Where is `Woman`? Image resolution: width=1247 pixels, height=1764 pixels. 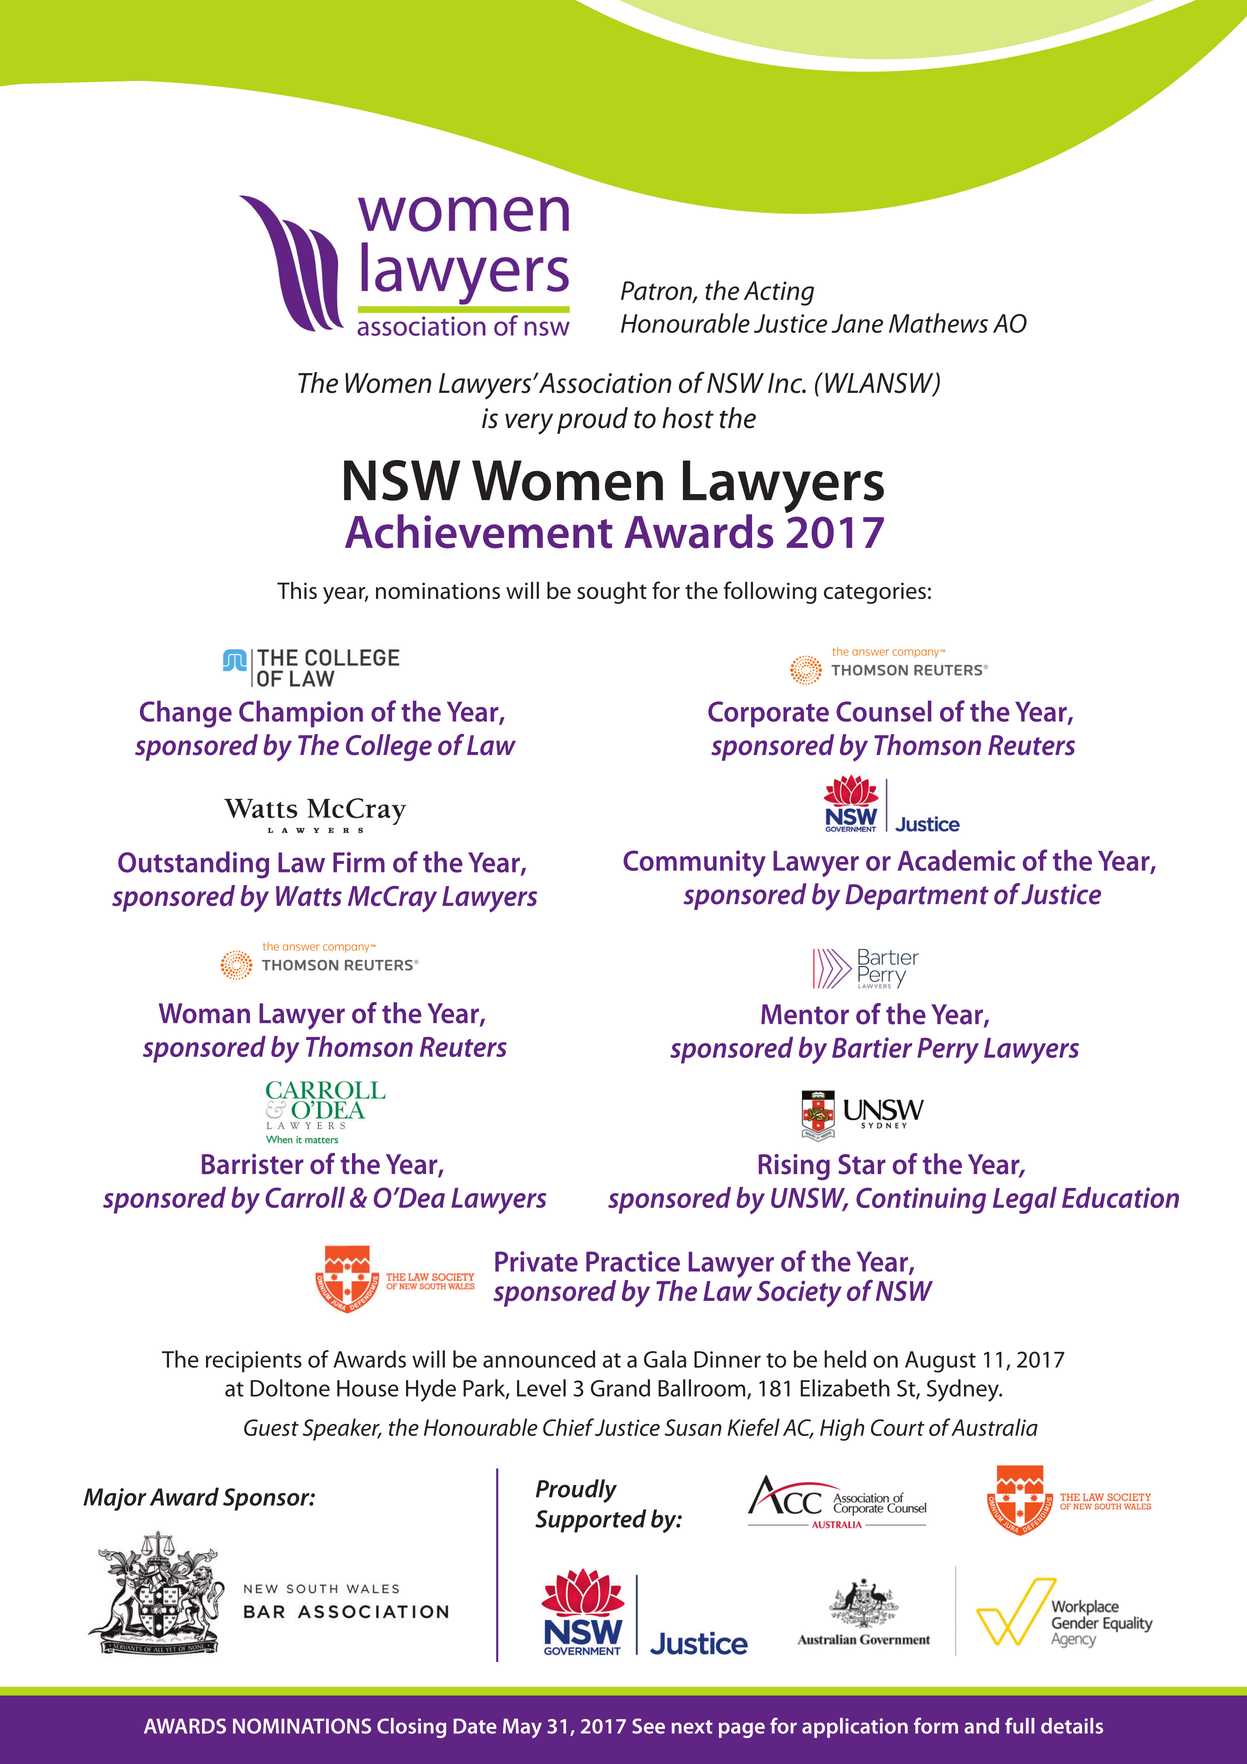
Woman is located at coordinates (204, 1013).
